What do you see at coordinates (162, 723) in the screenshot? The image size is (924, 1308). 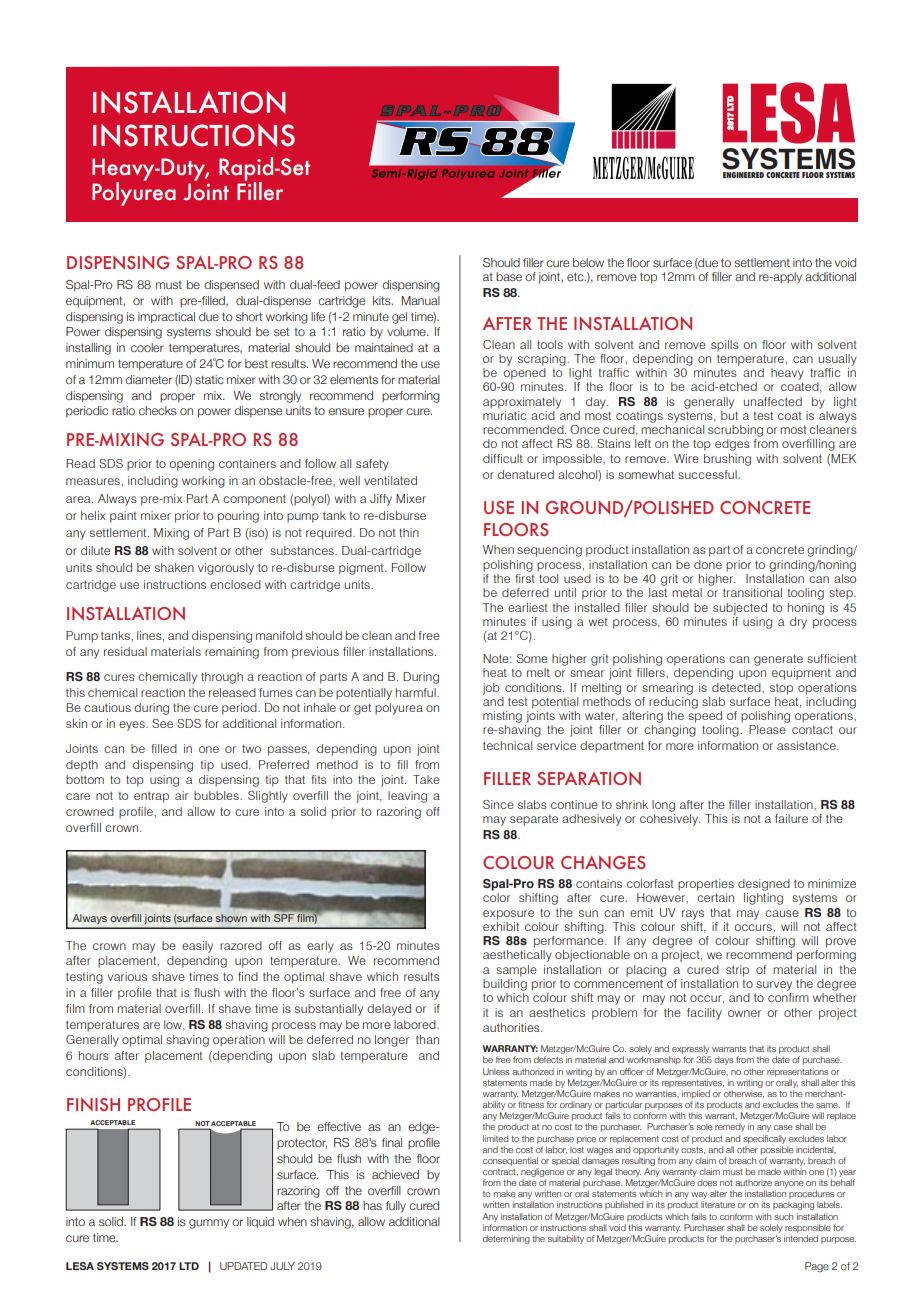 I see `See` at bounding box center [162, 723].
